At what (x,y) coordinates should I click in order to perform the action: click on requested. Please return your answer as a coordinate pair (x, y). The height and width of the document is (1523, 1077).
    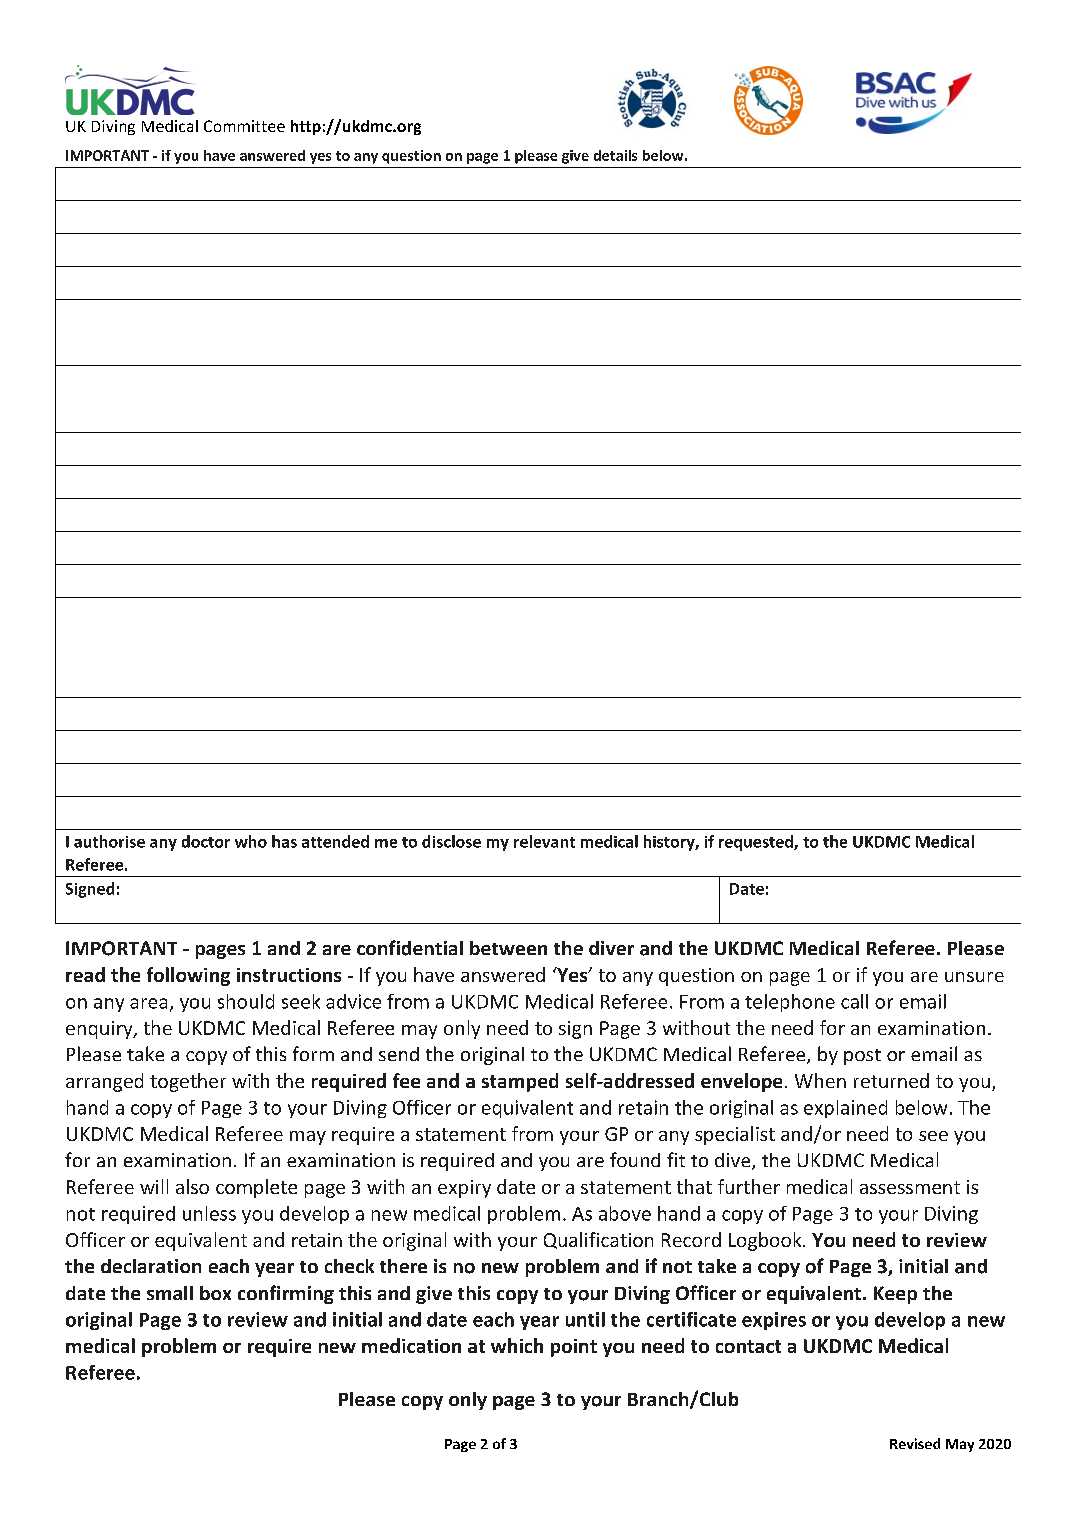
    Looking at the image, I should click on (757, 843).
